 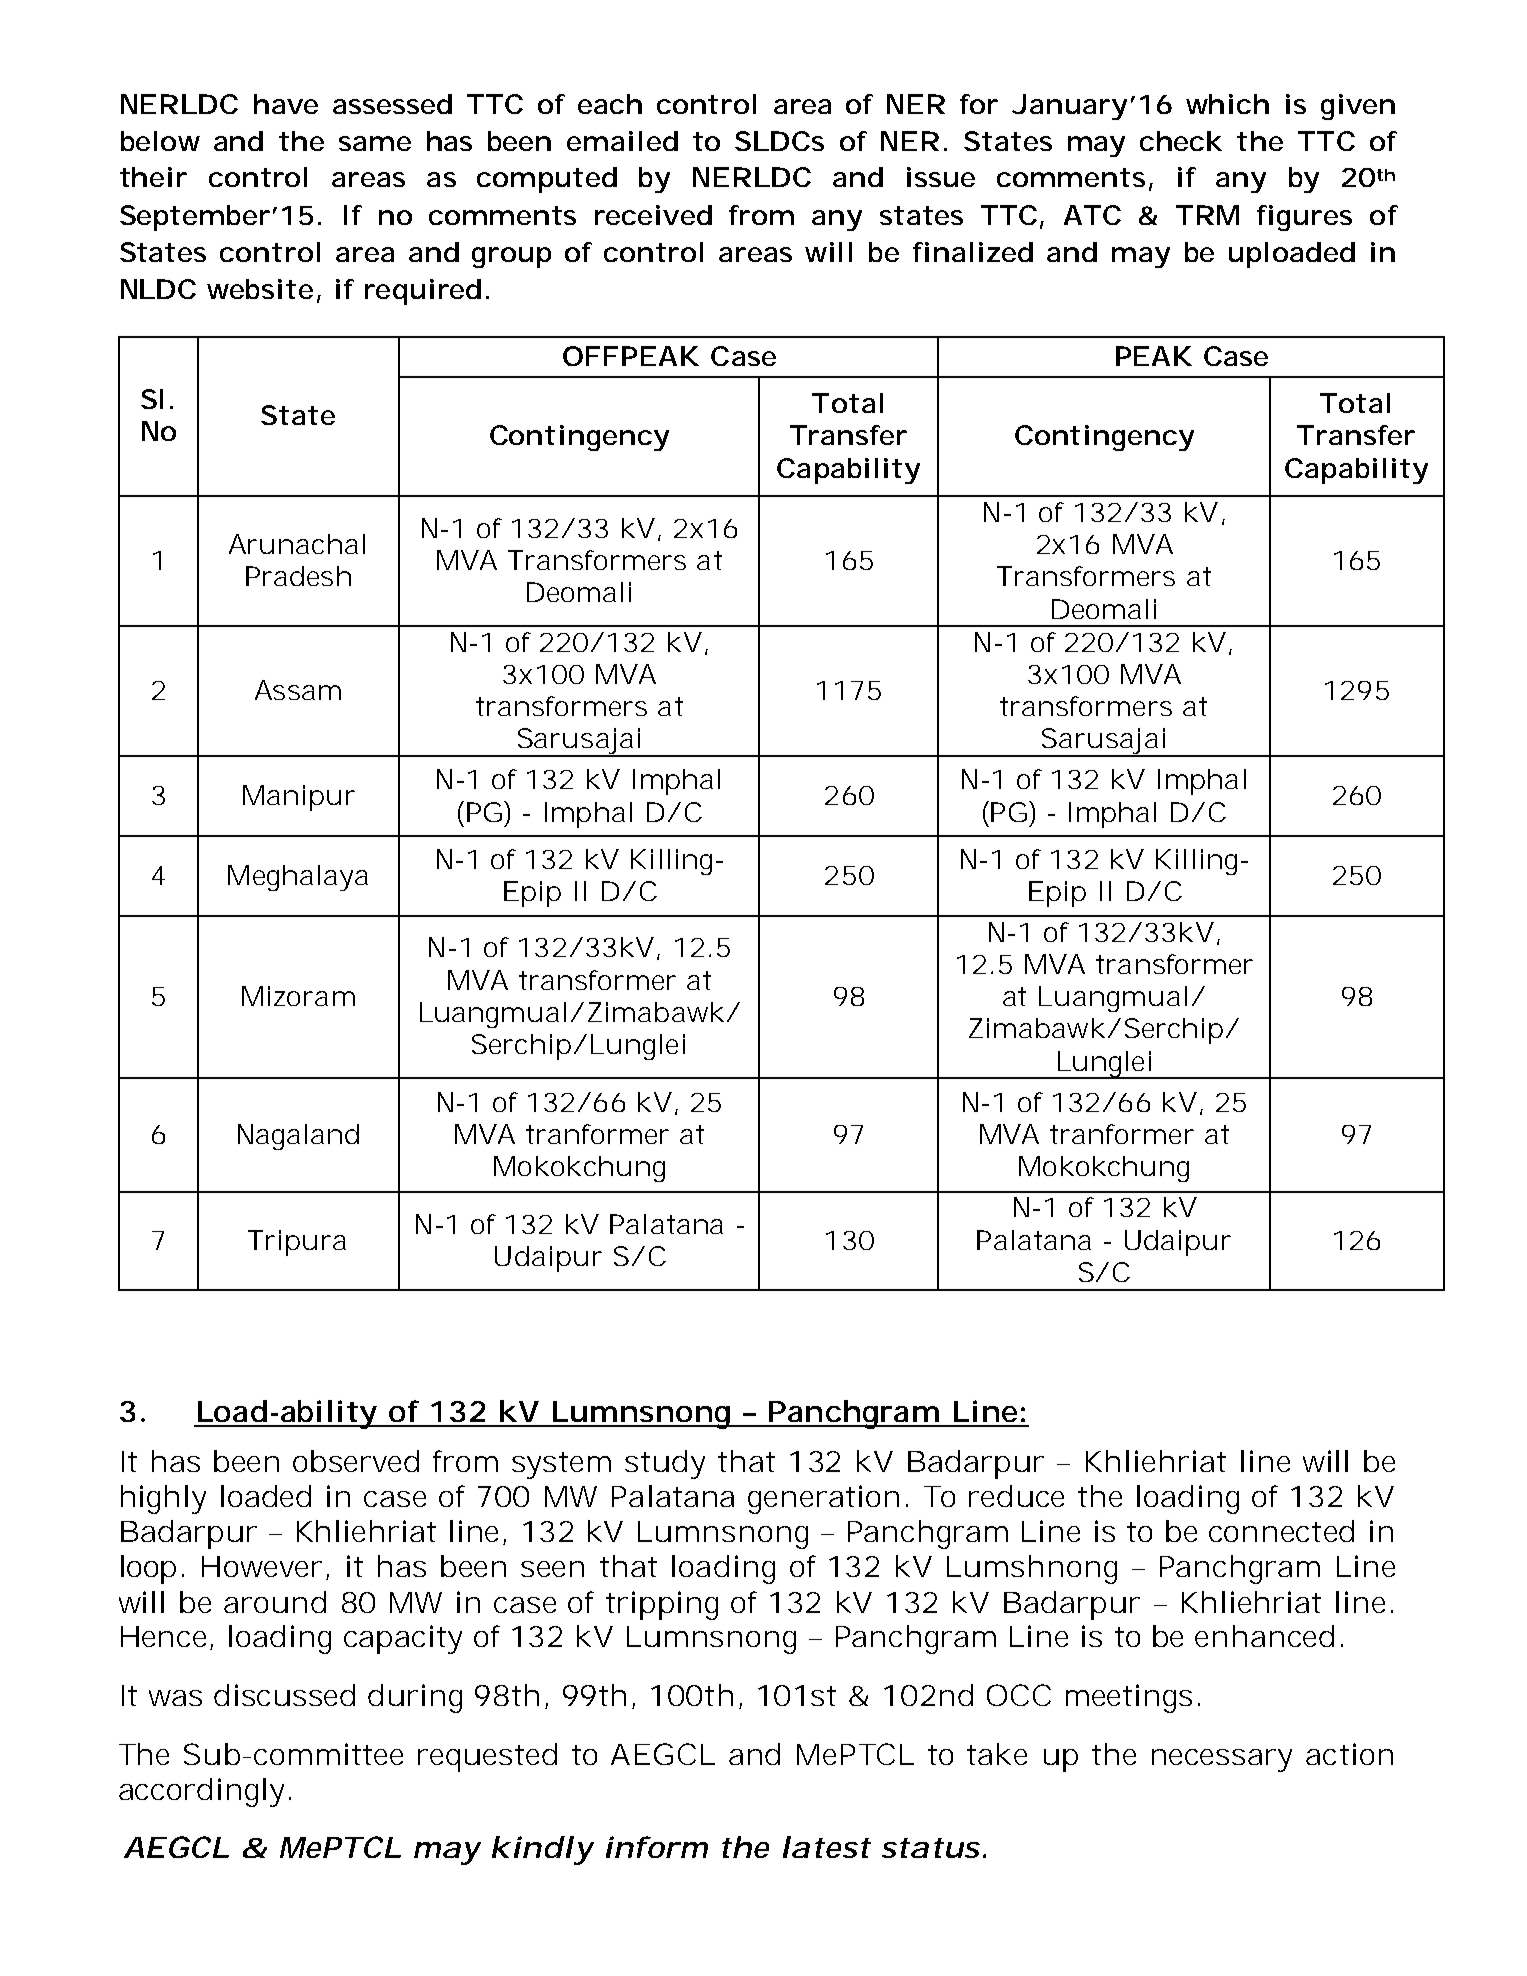 What do you see at coordinates (286, 104) in the page?
I see `have` at bounding box center [286, 104].
